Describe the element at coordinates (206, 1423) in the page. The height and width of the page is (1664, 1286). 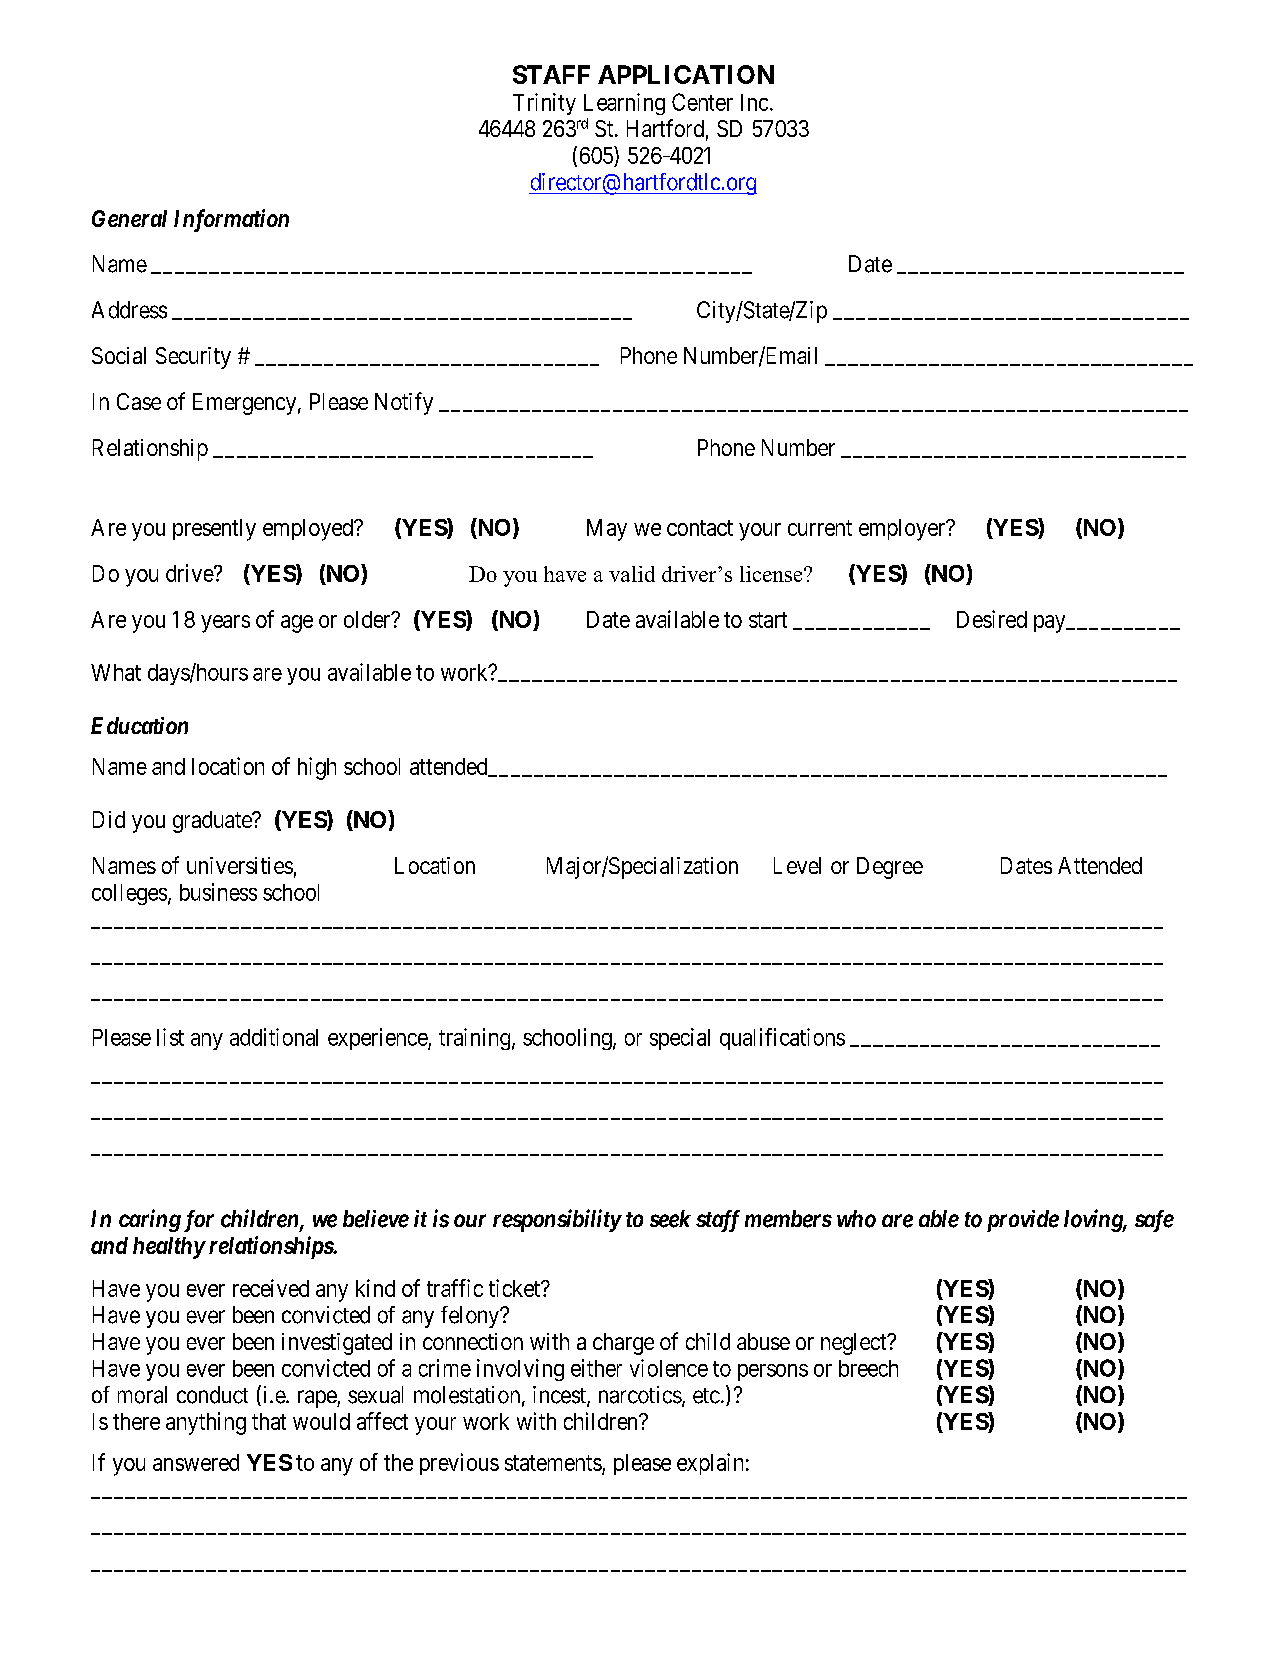
I see `anything` at that location.
